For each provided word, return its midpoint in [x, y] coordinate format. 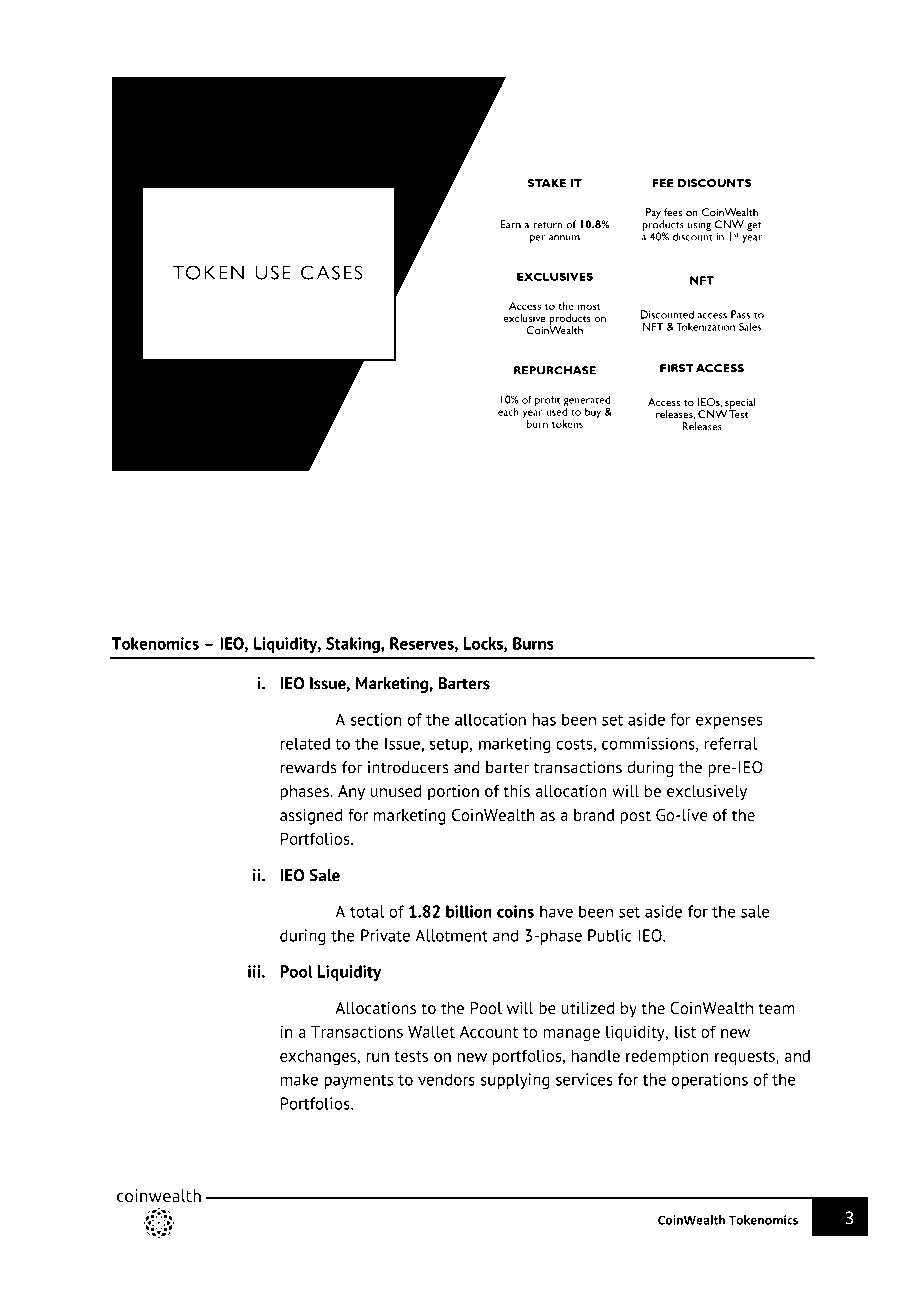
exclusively [707, 793]
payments [358, 1082]
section [376, 719]
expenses [729, 722]
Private [385, 935]
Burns [533, 643]
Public [610, 935]
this [516, 791]
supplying [515, 1081]
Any [351, 793]
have [556, 911]
